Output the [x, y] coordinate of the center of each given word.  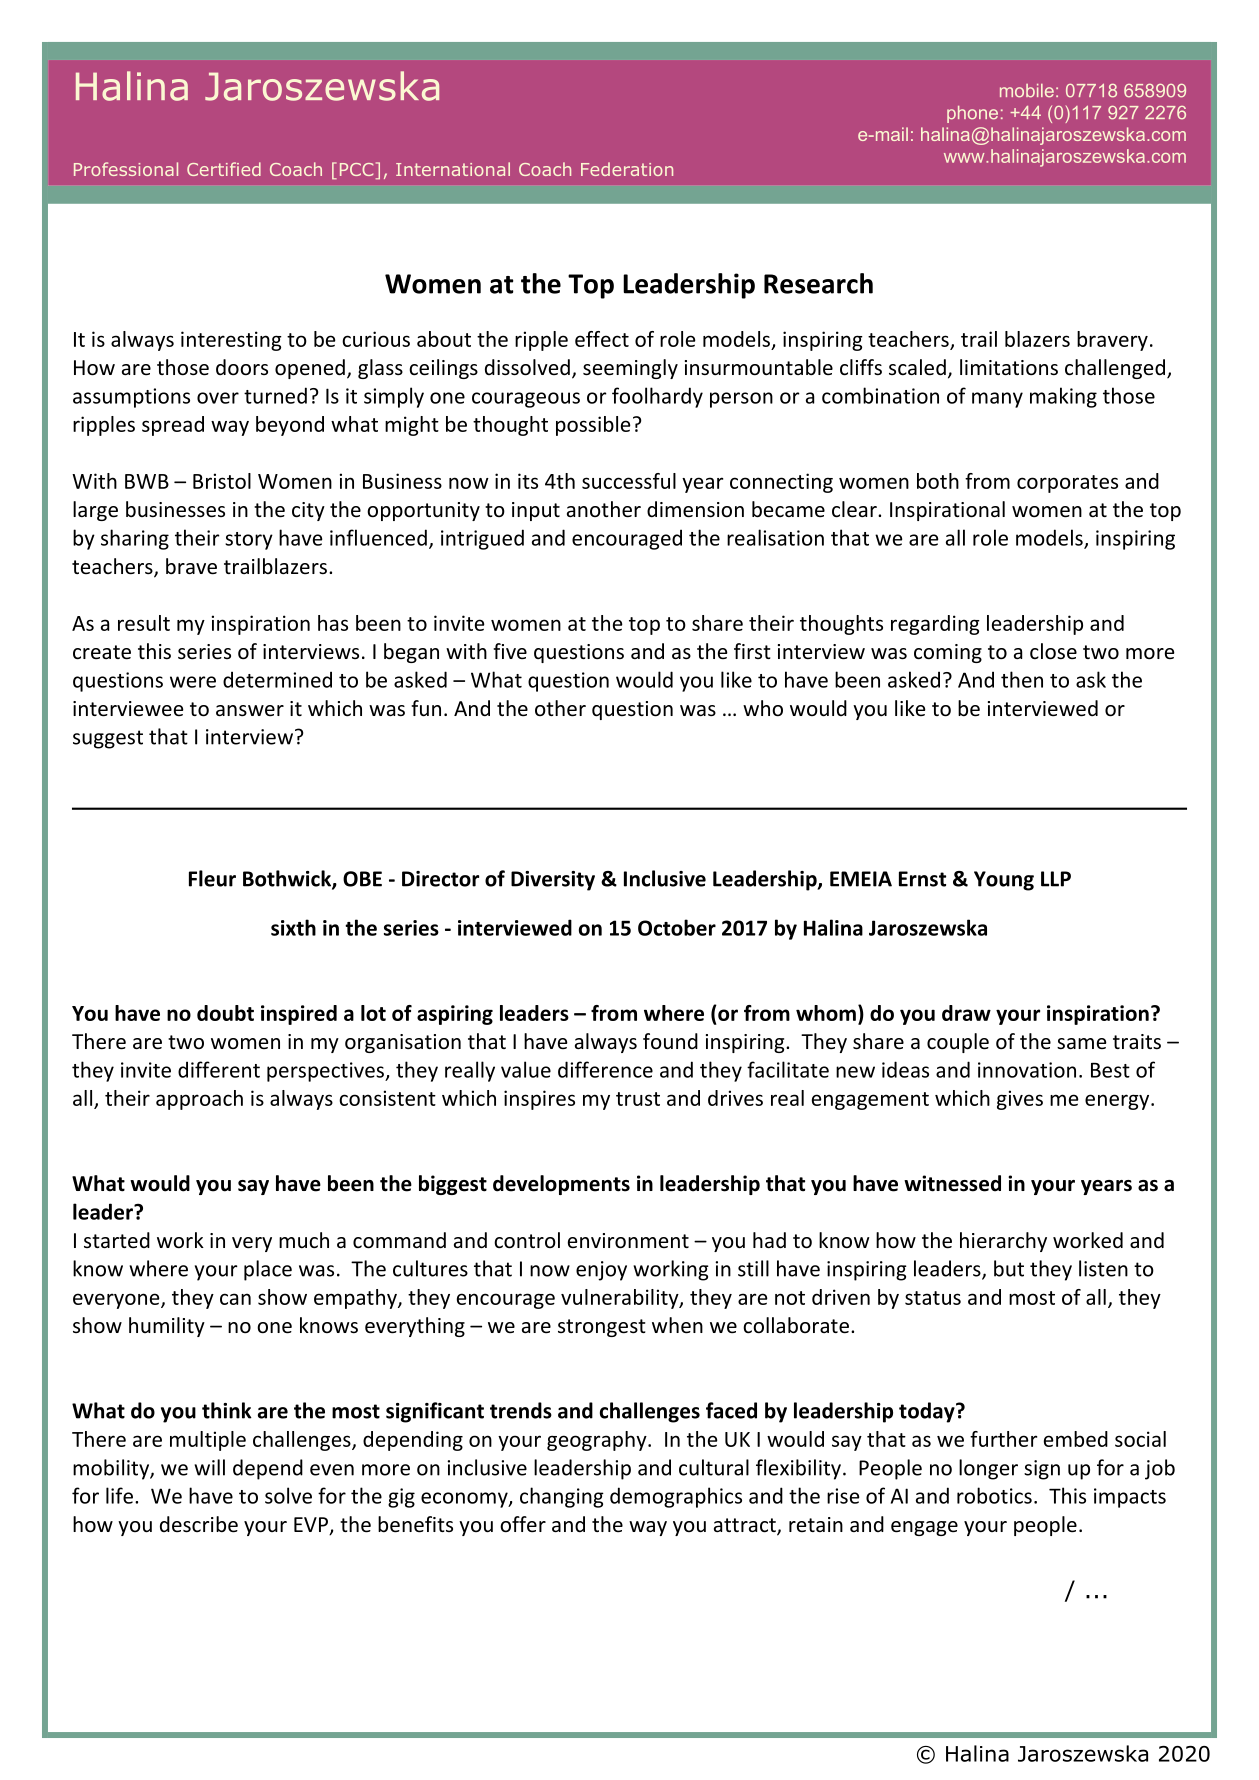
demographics [676, 1497]
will [209, 1467]
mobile [1027, 91]
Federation [627, 169]
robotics [994, 1495]
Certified [224, 169]
